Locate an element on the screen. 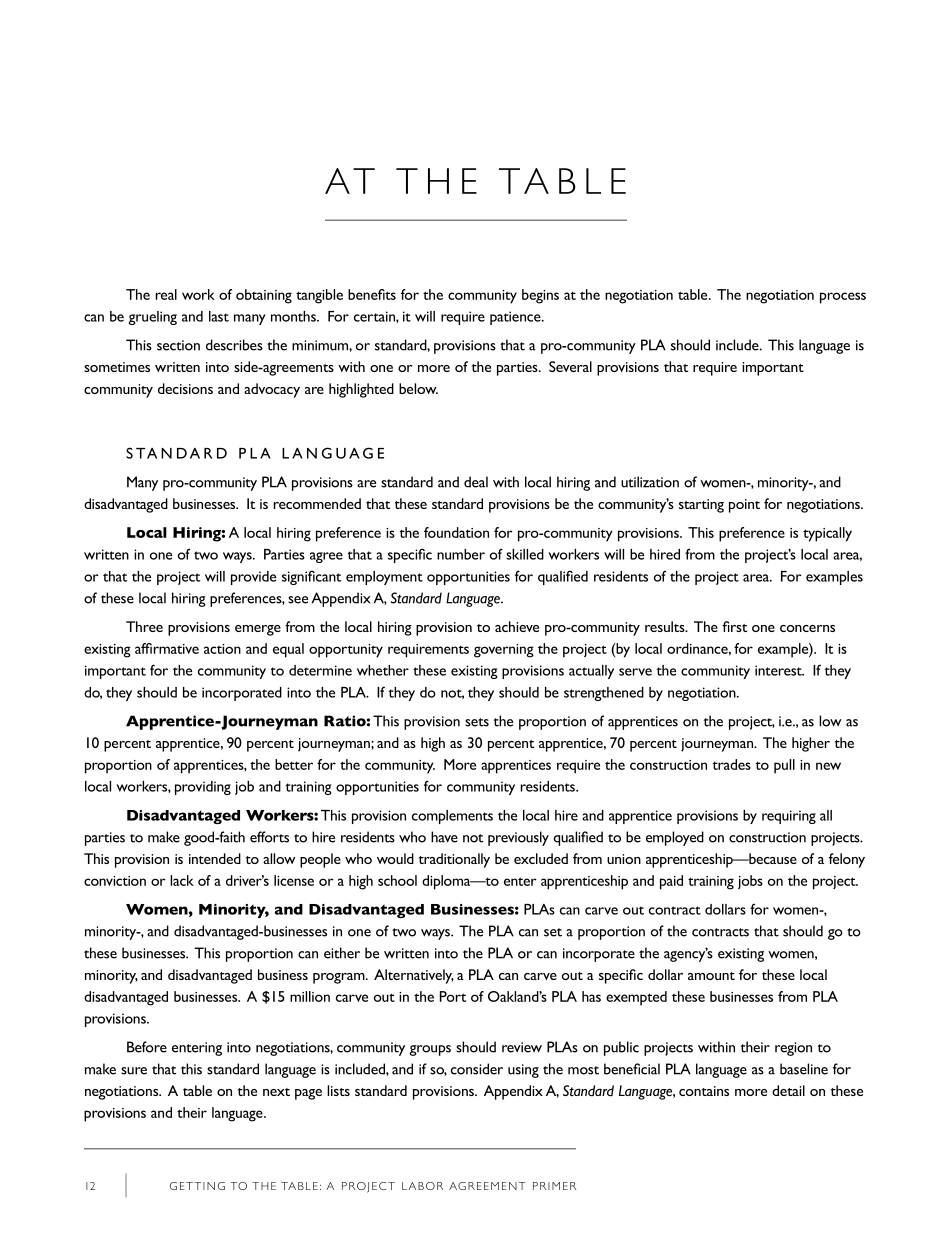 The image size is (952, 1233). sets is located at coordinates (477, 722).
